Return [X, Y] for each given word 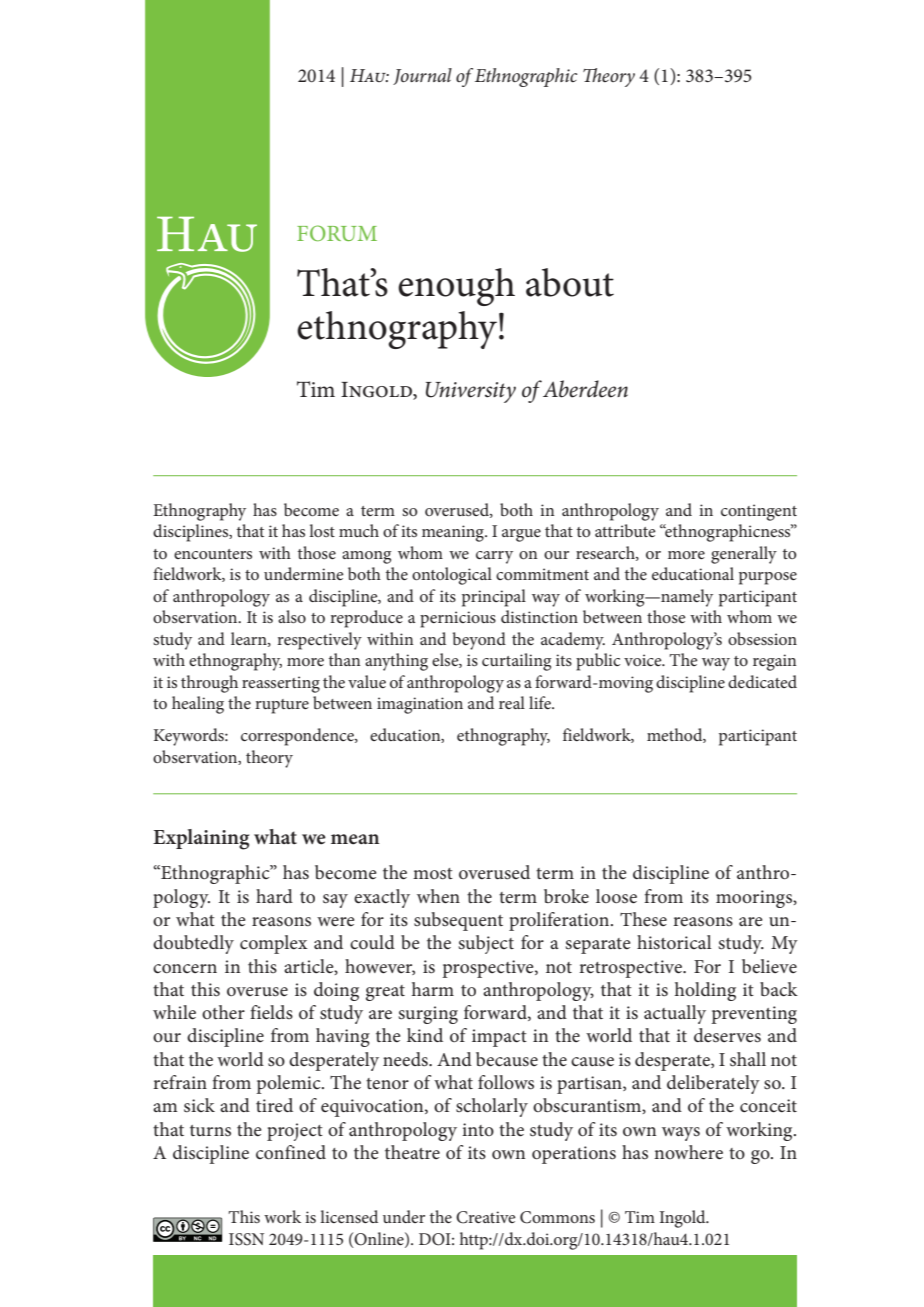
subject [486, 944]
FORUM [337, 233]
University [471, 392]
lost [322, 530]
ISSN [246, 1239]
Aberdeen [585, 389]
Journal [422, 76]
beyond [479, 641]
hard [274, 896]
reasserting [281, 684]
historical [674, 942]
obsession [762, 638]
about [570, 282]
